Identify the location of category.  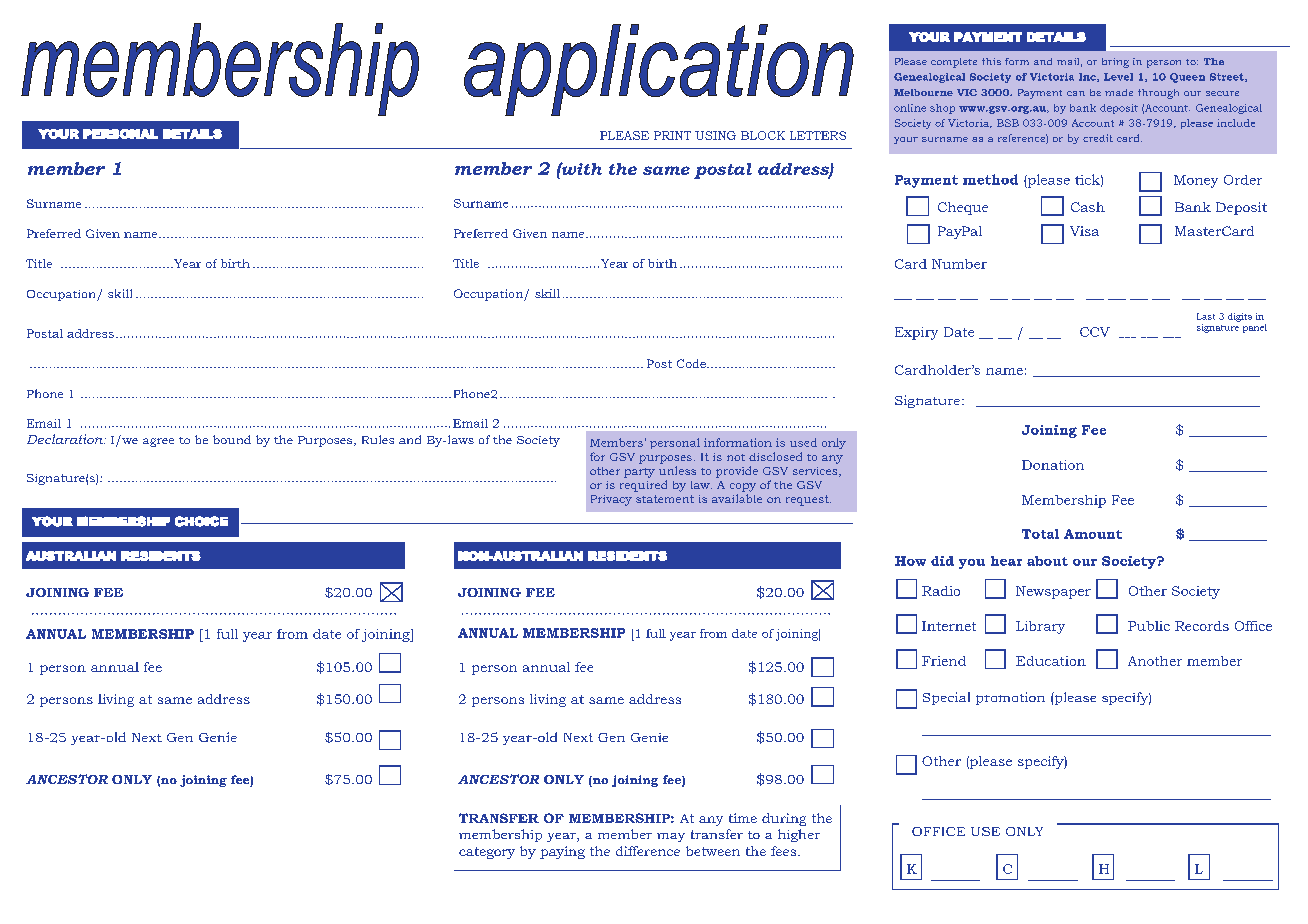
(487, 853).
